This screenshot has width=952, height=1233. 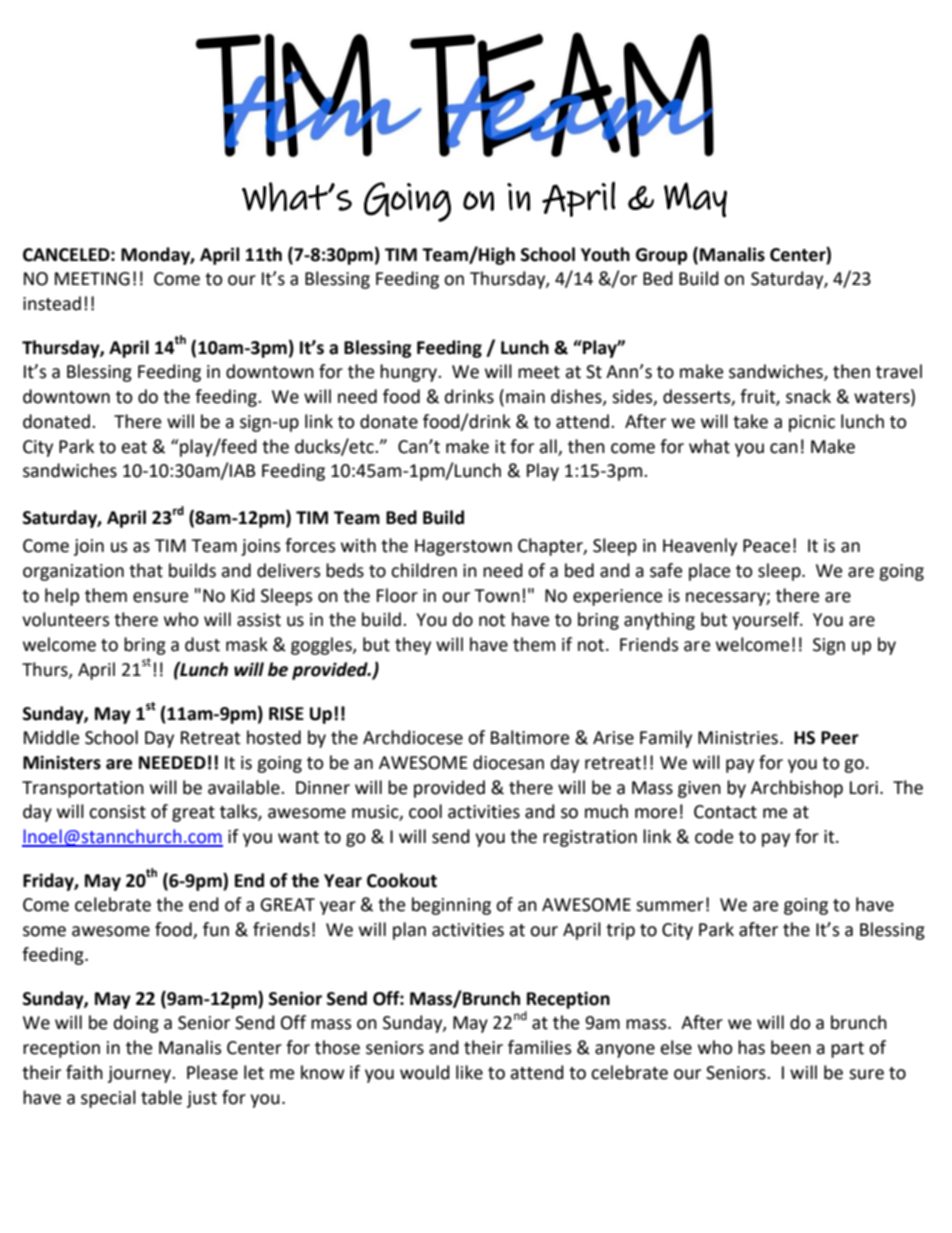 I want to click on that, so click(x=146, y=570).
